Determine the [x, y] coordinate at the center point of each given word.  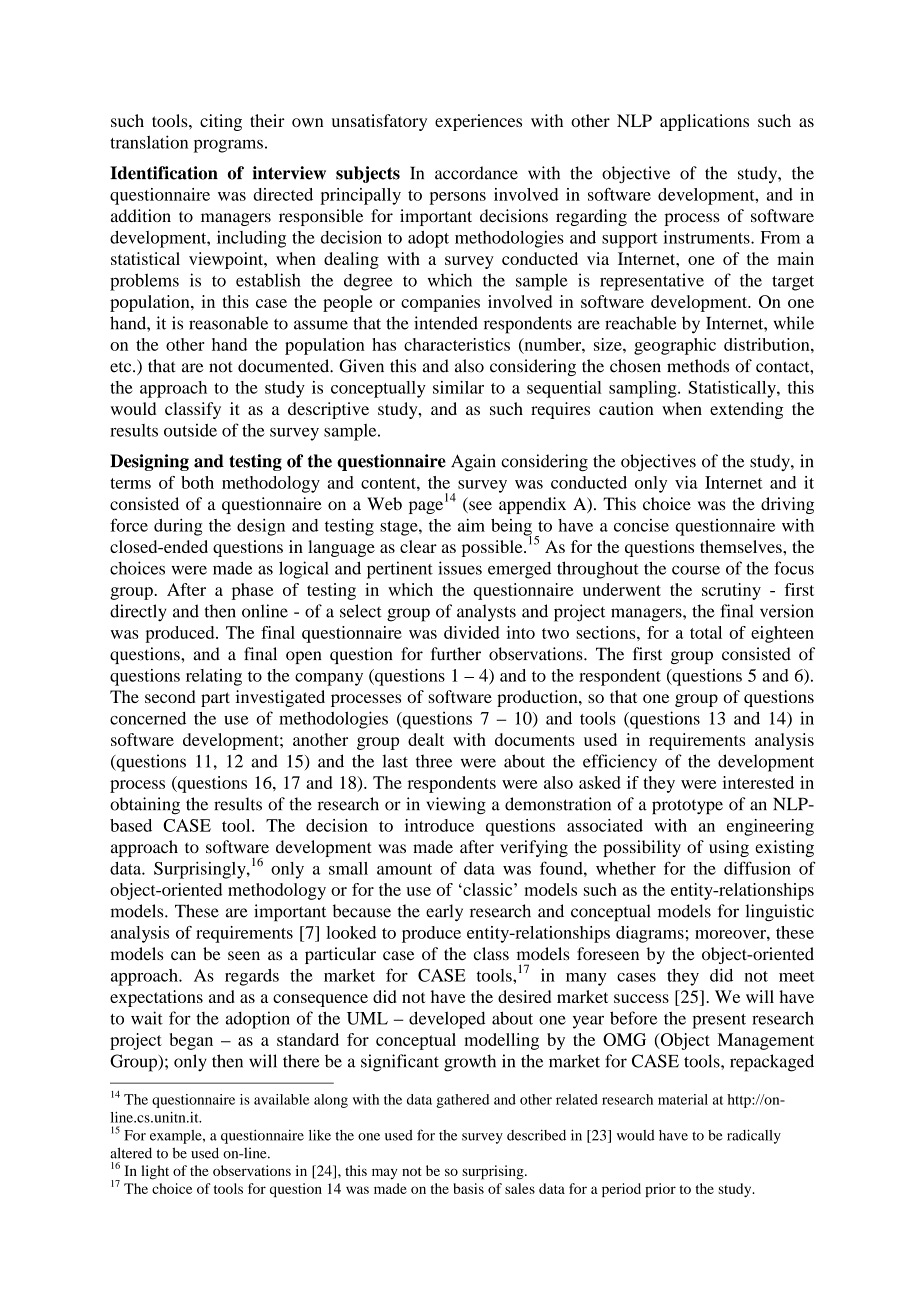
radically [754, 1136]
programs [228, 146]
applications [704, 122]
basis [468, 1188]
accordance [476, 173]
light [155, 1172]
